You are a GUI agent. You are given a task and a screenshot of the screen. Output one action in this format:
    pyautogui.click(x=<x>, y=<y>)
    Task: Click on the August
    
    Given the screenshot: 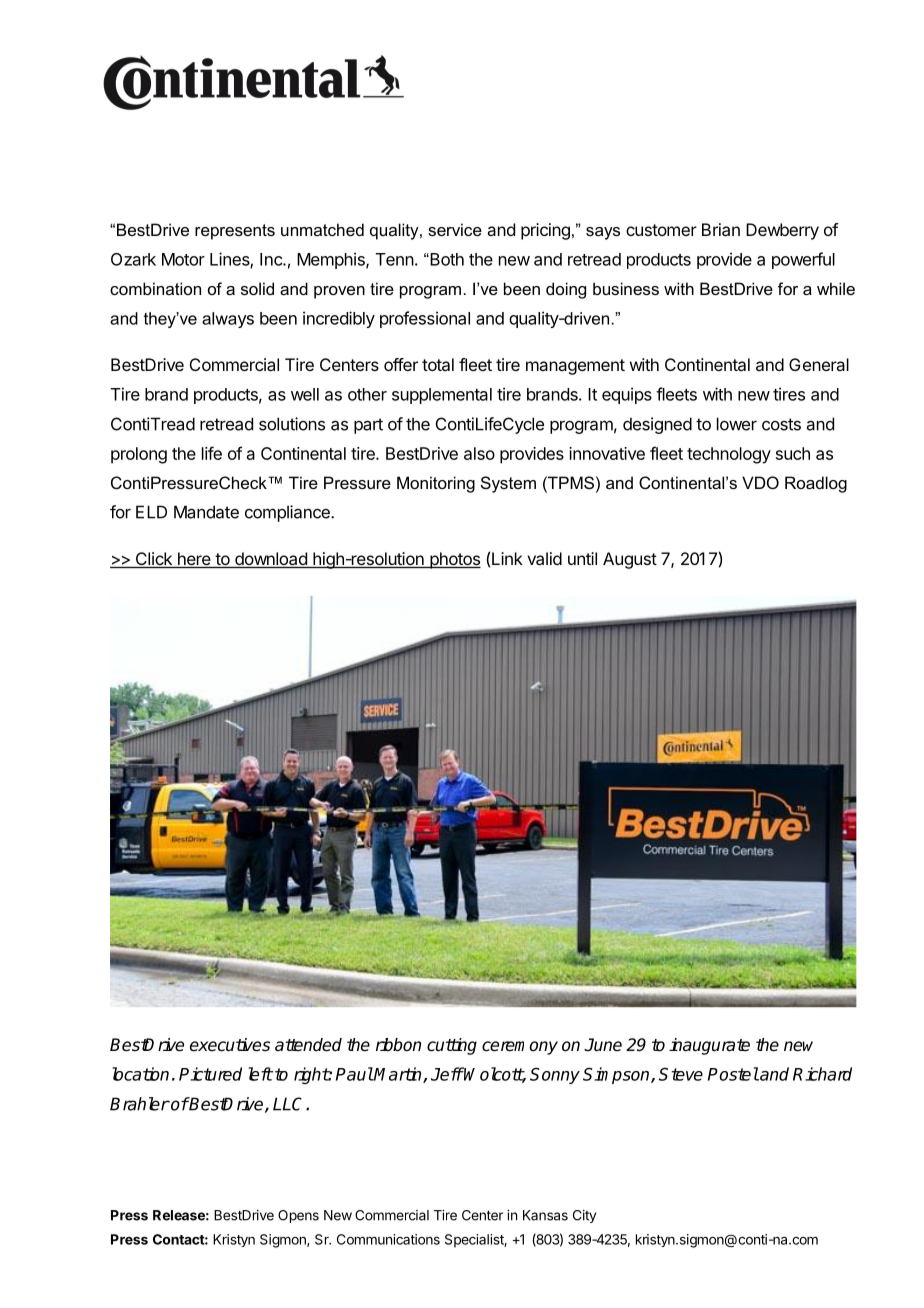 What is the action you would take?
    pyautogui.click(x=630, y=560)
